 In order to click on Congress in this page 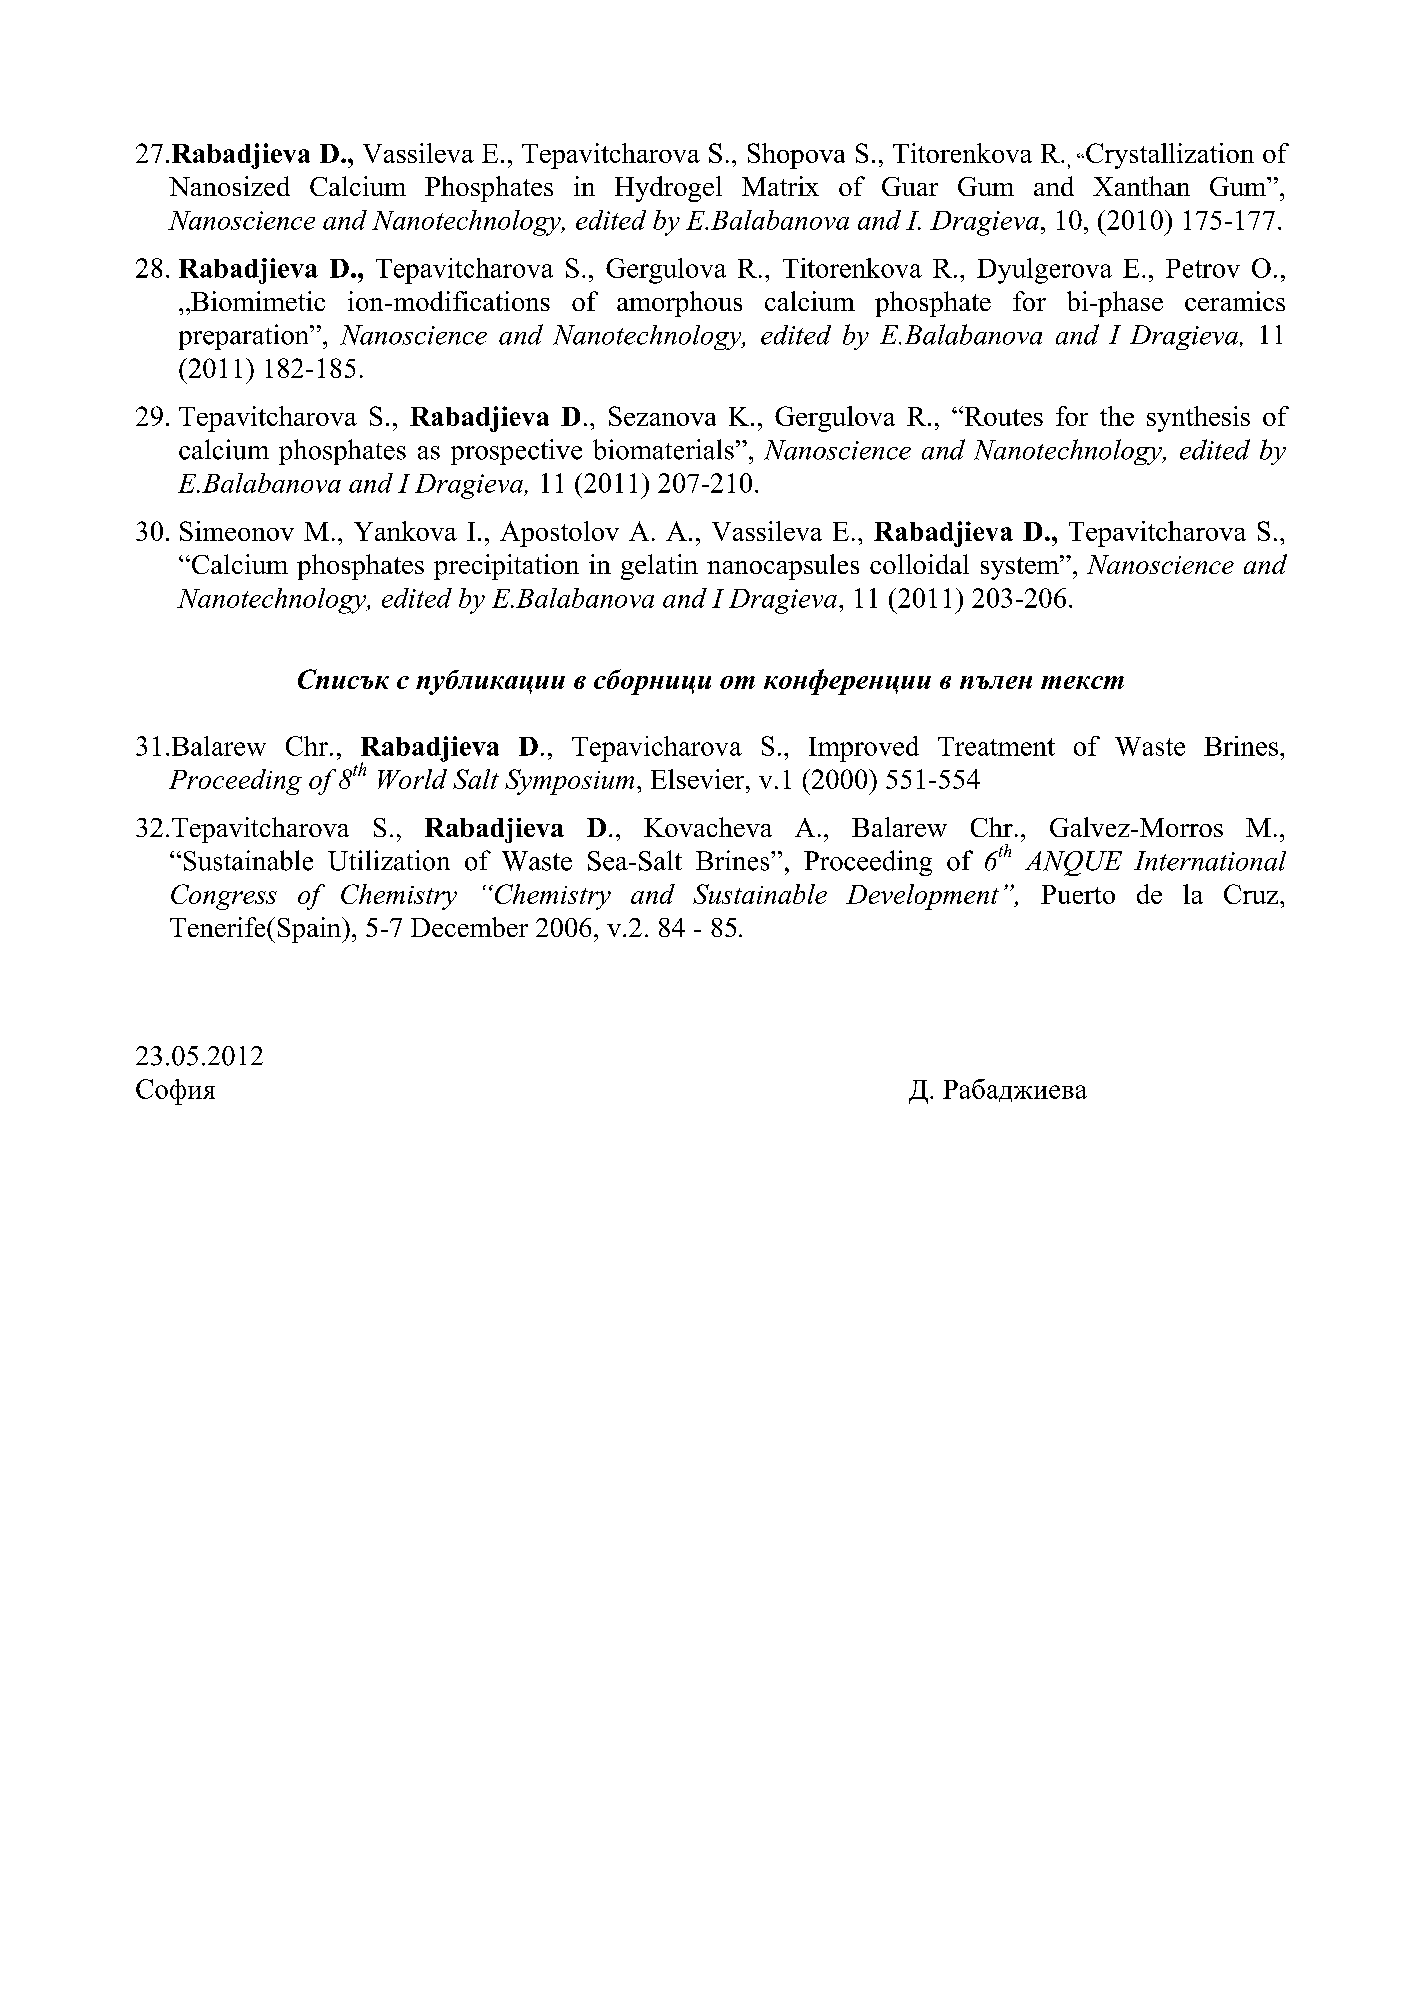, I will do `click(224, 897)`.
